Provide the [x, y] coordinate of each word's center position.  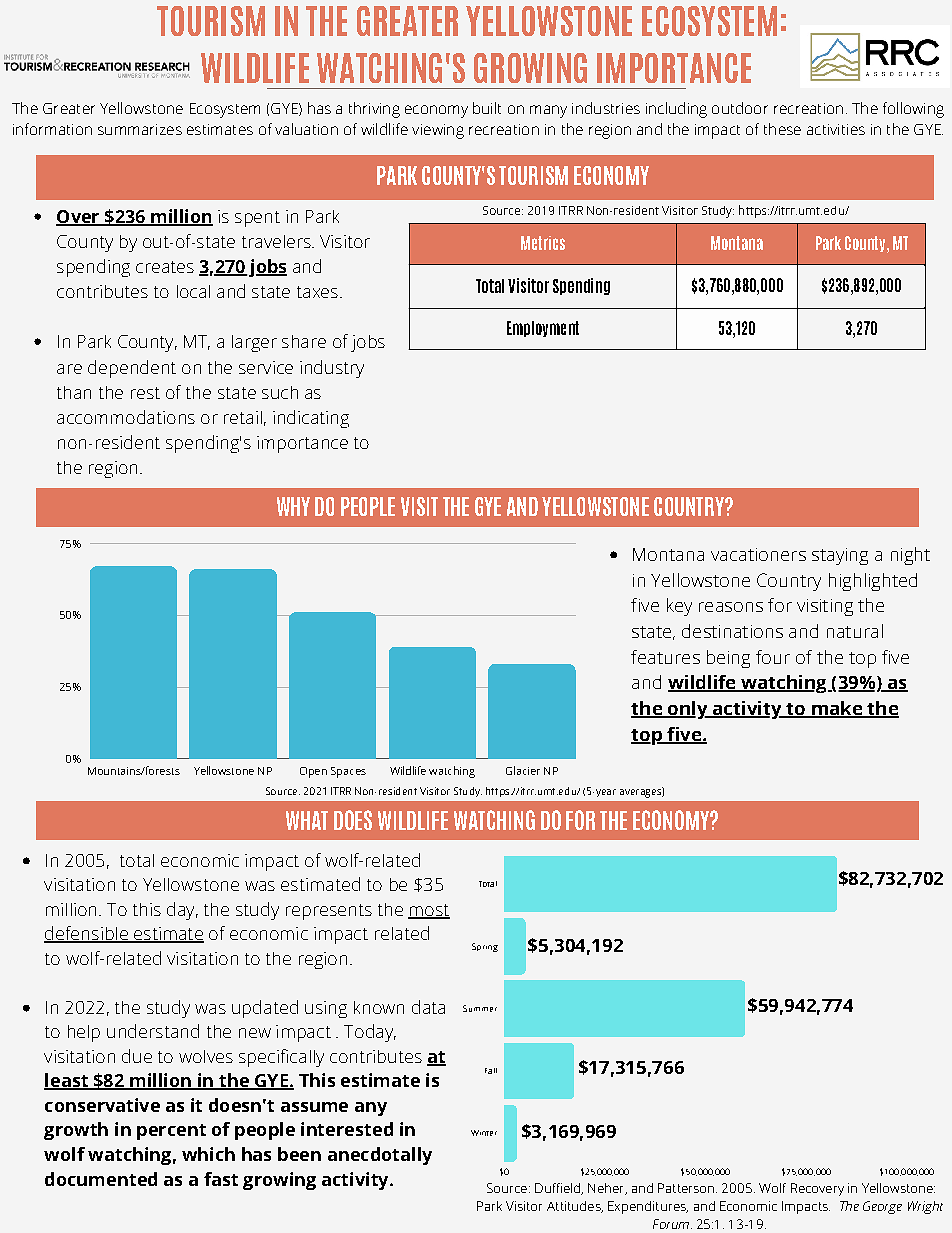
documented [101, 1179]
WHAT [307, 820]
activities [836, 129]
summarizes [140, 129]
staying [840, 556]
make [837, 709]
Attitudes [575, 1207]
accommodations [126, 417]
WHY [293, 506]
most [429, 911]
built [487, 108]
